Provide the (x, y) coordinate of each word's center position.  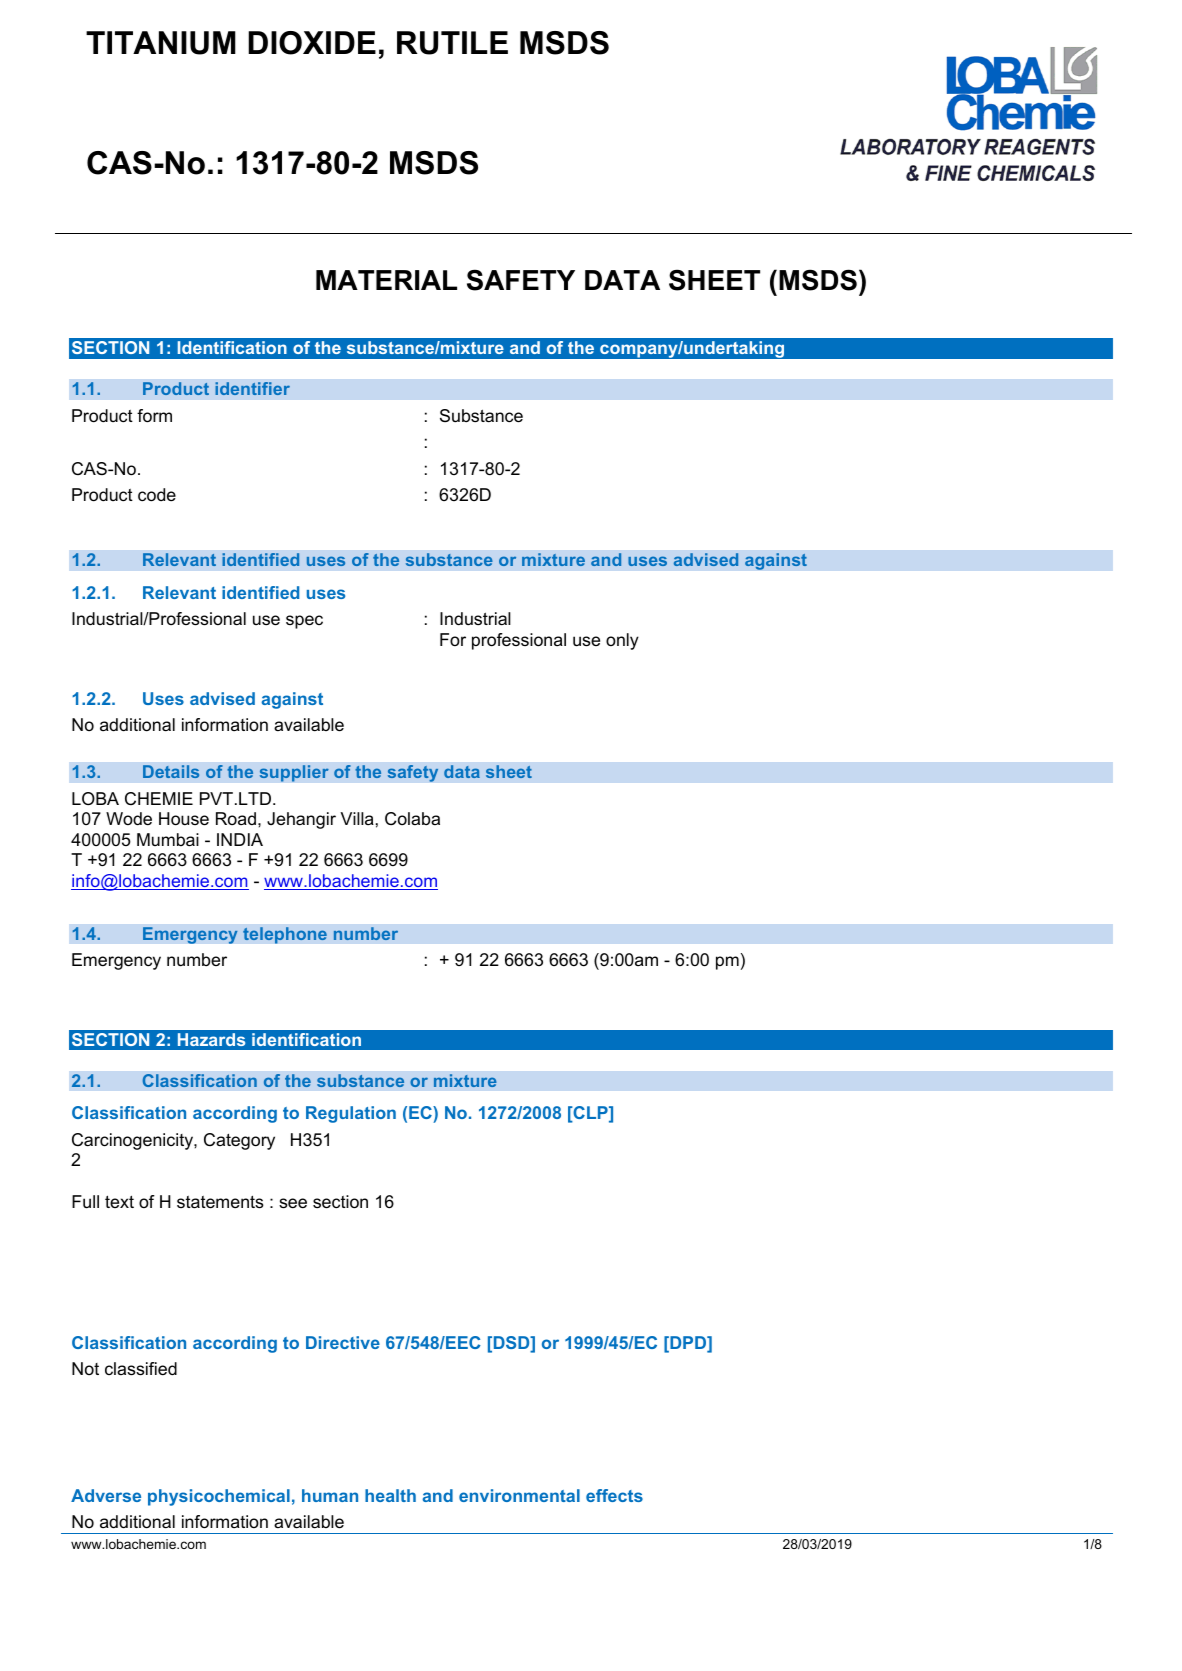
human (330, 1495)
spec (304, 622)
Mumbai (168, 840)
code (157, 495)
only (622, 641)
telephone (285, 935)
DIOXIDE (312, 43)
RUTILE (452, 43)
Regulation (351, 1114)
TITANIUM (161, 43)
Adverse (106, 1495)
